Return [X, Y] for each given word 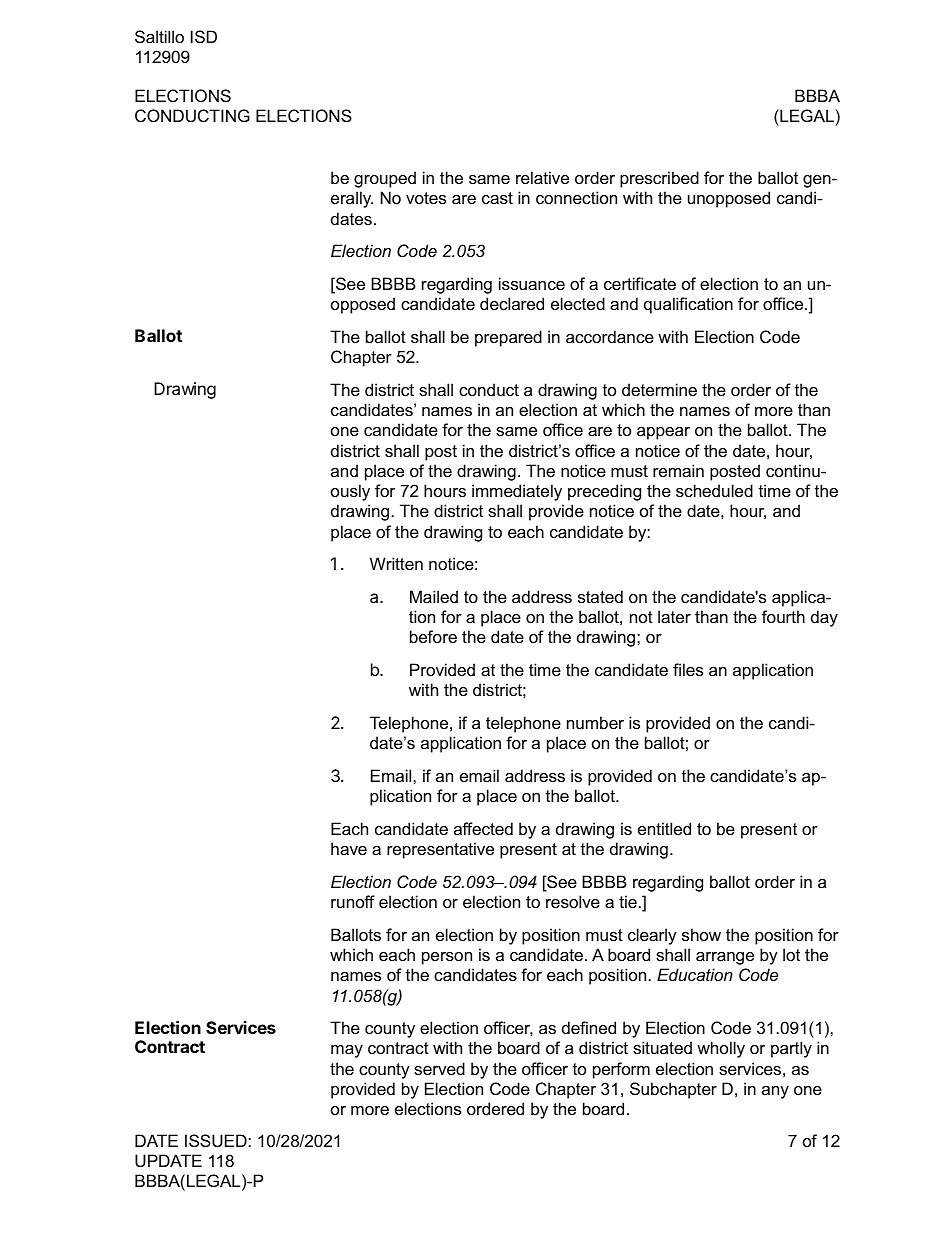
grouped [385, 179]
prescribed [659, 179]
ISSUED [217, 1140]
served [439, 1068]
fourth [783, 616]
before [433, 636]
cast [497, 198]
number [595, 722]
